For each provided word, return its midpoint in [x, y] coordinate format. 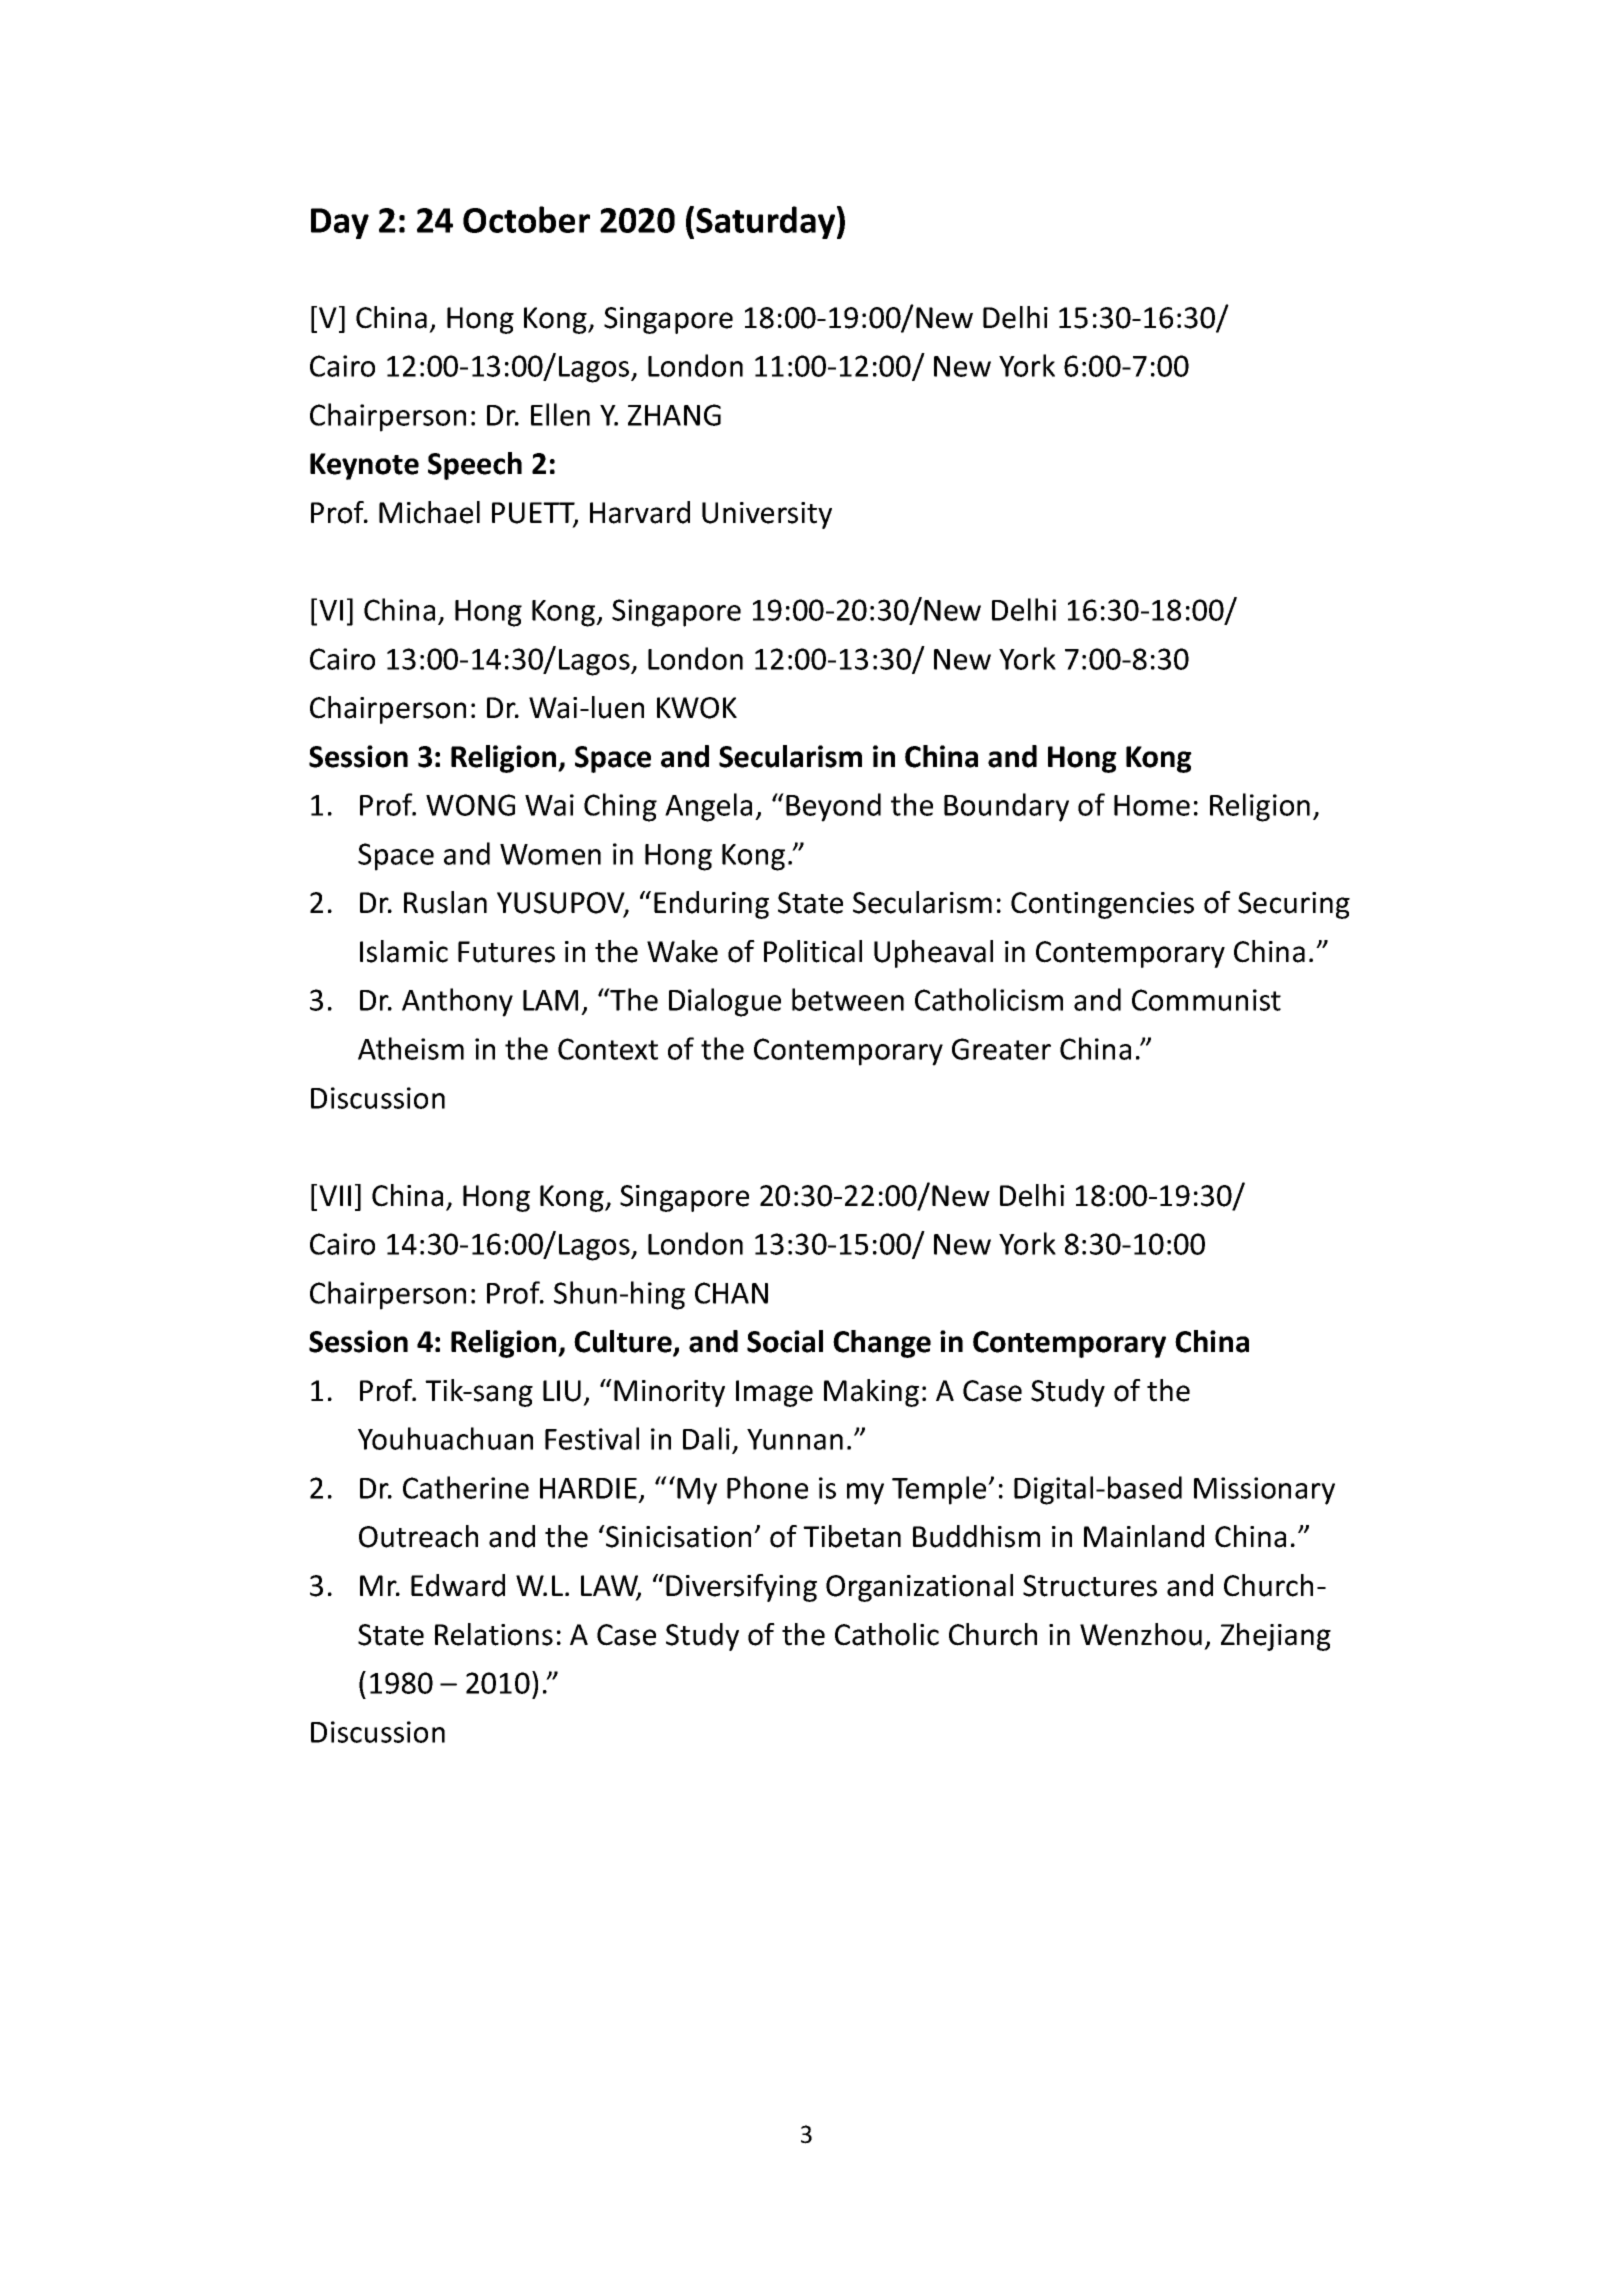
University [767, 515]
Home [1152, 805]
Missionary [1264, 1491]
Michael [429, 512]
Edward [458, 1585]
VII [335, 1195]
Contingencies [1102, 905]
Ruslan [445, 902]
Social [785, 1341]
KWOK [697, 708]
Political [813, 951]
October [526, 219]
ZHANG [674, 415]
